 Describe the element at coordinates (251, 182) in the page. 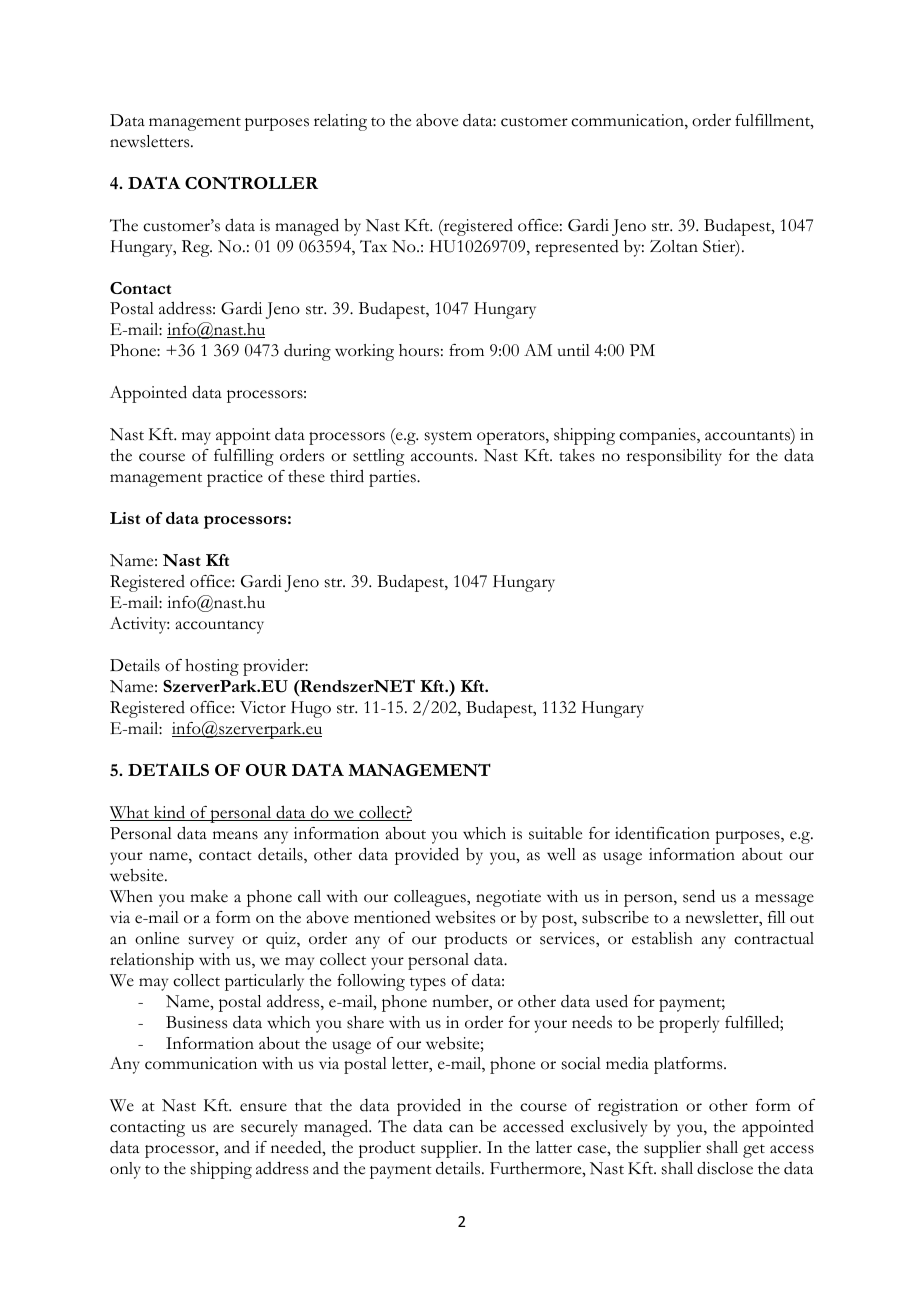

I see `CONTROLLER` at that location.
